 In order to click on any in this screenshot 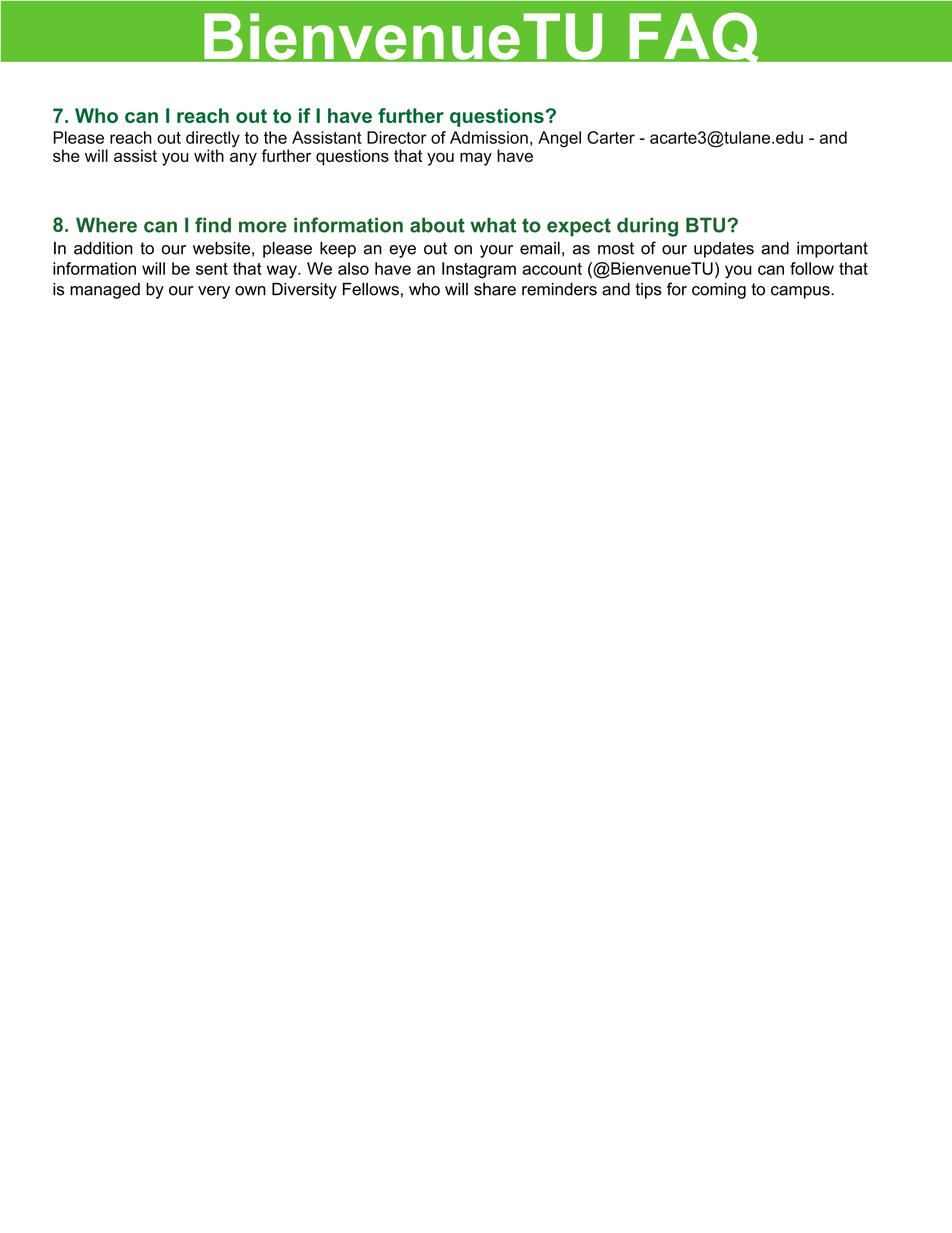, I will do `click(243, 159)`.
